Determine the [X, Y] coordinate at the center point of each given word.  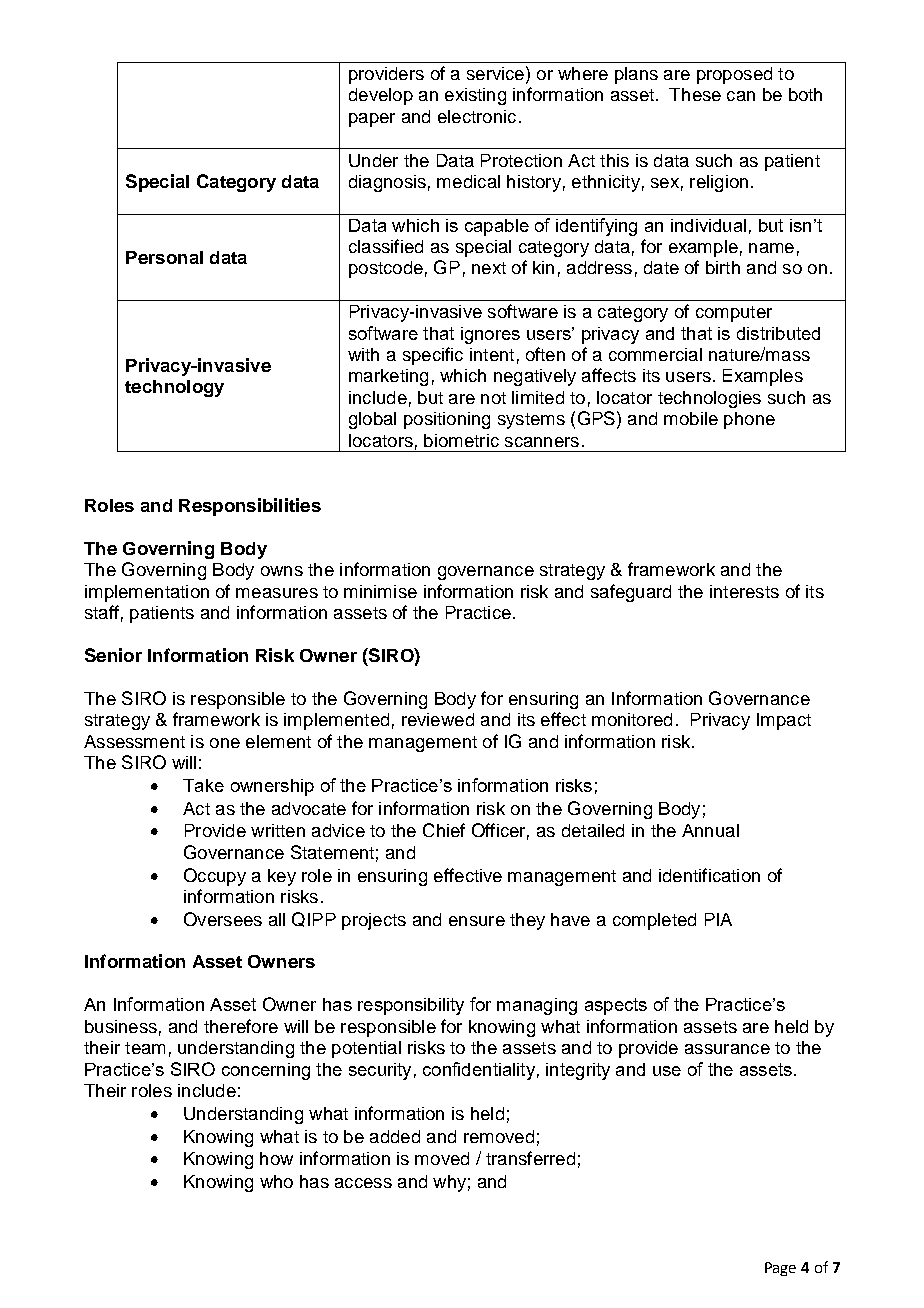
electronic [477, 116]
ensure [477, 921]
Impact [784, 721]
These [695, 94]
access [363, 1183]
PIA [718, 919]
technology [174, 388]
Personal [164, 257]
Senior [113, 655]
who [276, 1181]
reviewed [438, 719]
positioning [447, 420]
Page [780, 1269]
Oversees [223, 919]
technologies [709, 399]
